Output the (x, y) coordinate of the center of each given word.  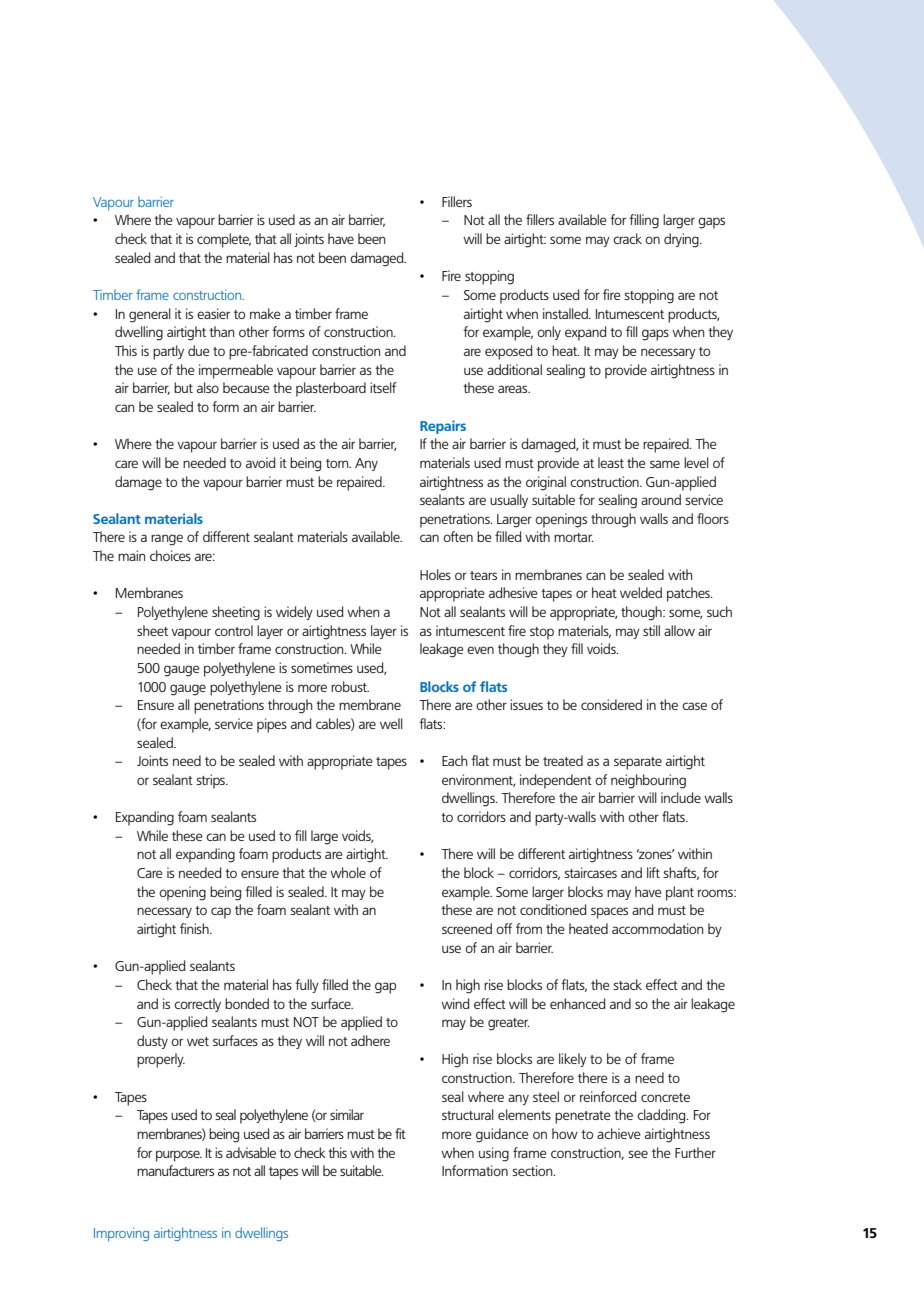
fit (400, 1133)
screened (467, 928)
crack (627, 238)
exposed (509, 352)
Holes (435, 574)
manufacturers (175, 1170)
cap (221, 913)
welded (641, 592)
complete (224, 240)
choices (170, 555)
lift (653, 872)
